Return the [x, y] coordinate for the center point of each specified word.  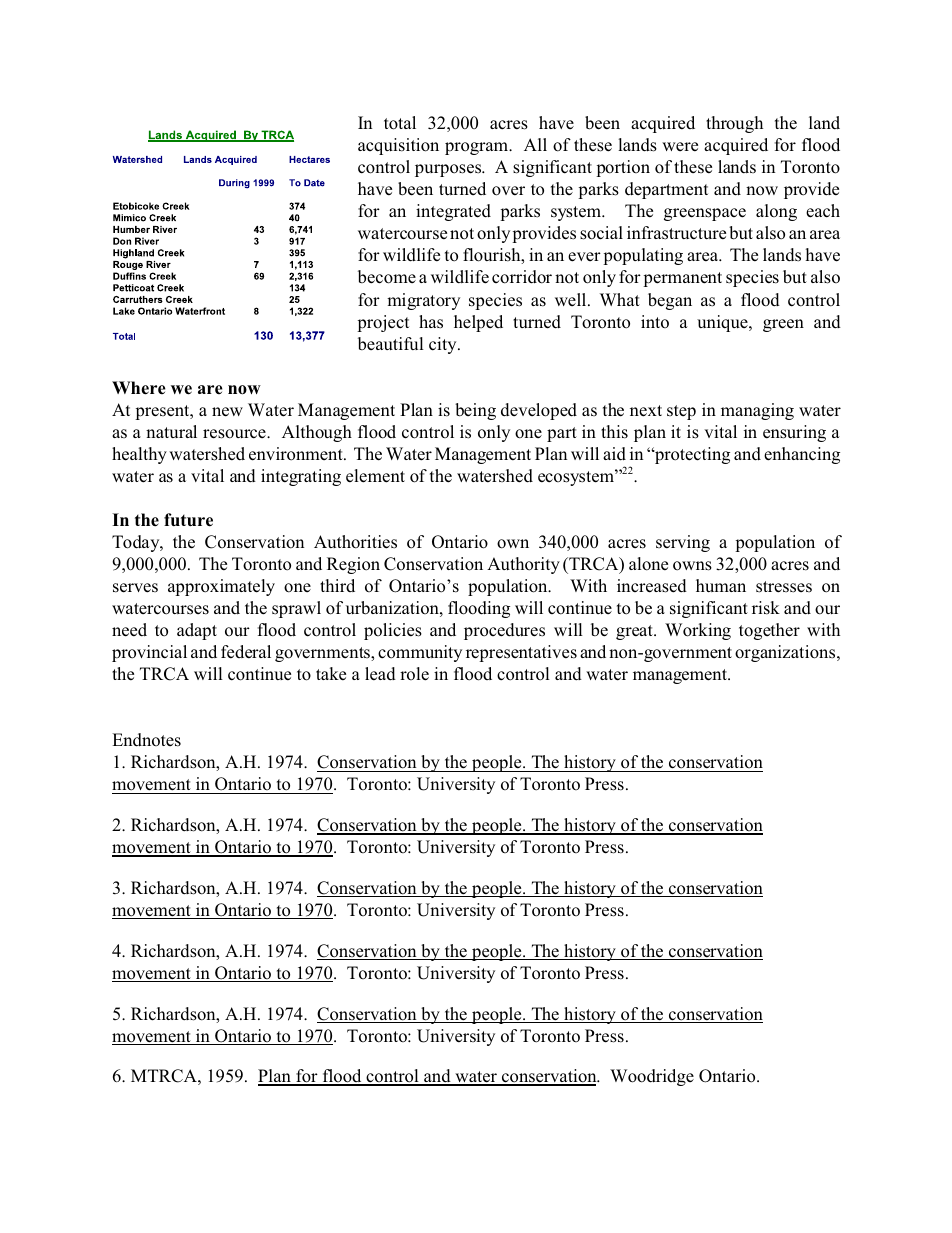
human [721, 585]
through [734, 124]
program [478, 148]
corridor [522, 277]
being [475, 411]
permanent [682, 279]
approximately [221, 587]
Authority [523, 565]
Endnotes [146, 740]
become [387, 277]
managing [757, 411]
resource [235, 434]
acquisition [398, 146]
